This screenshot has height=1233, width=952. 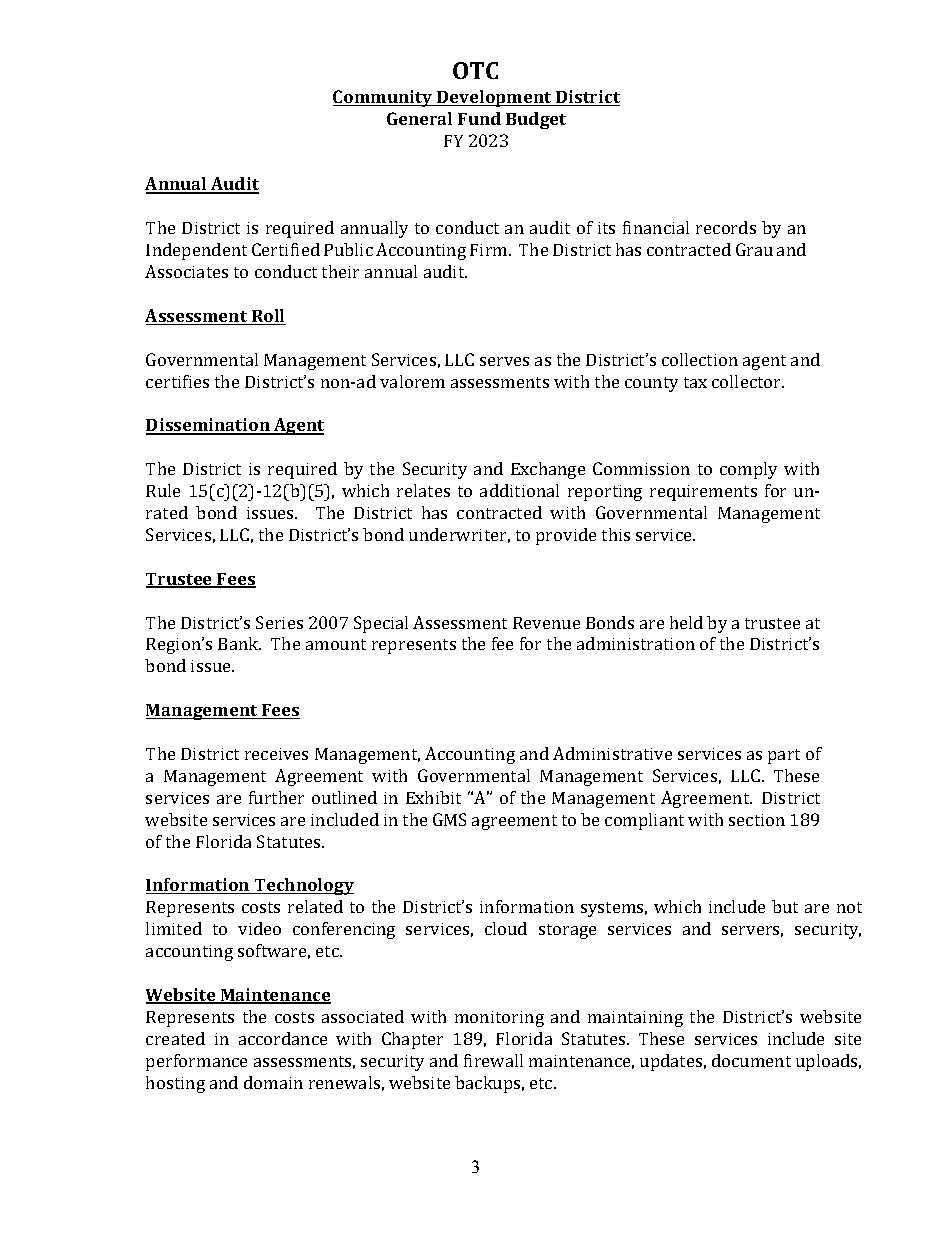 I want to click on records, so click(x=726, y=227).
